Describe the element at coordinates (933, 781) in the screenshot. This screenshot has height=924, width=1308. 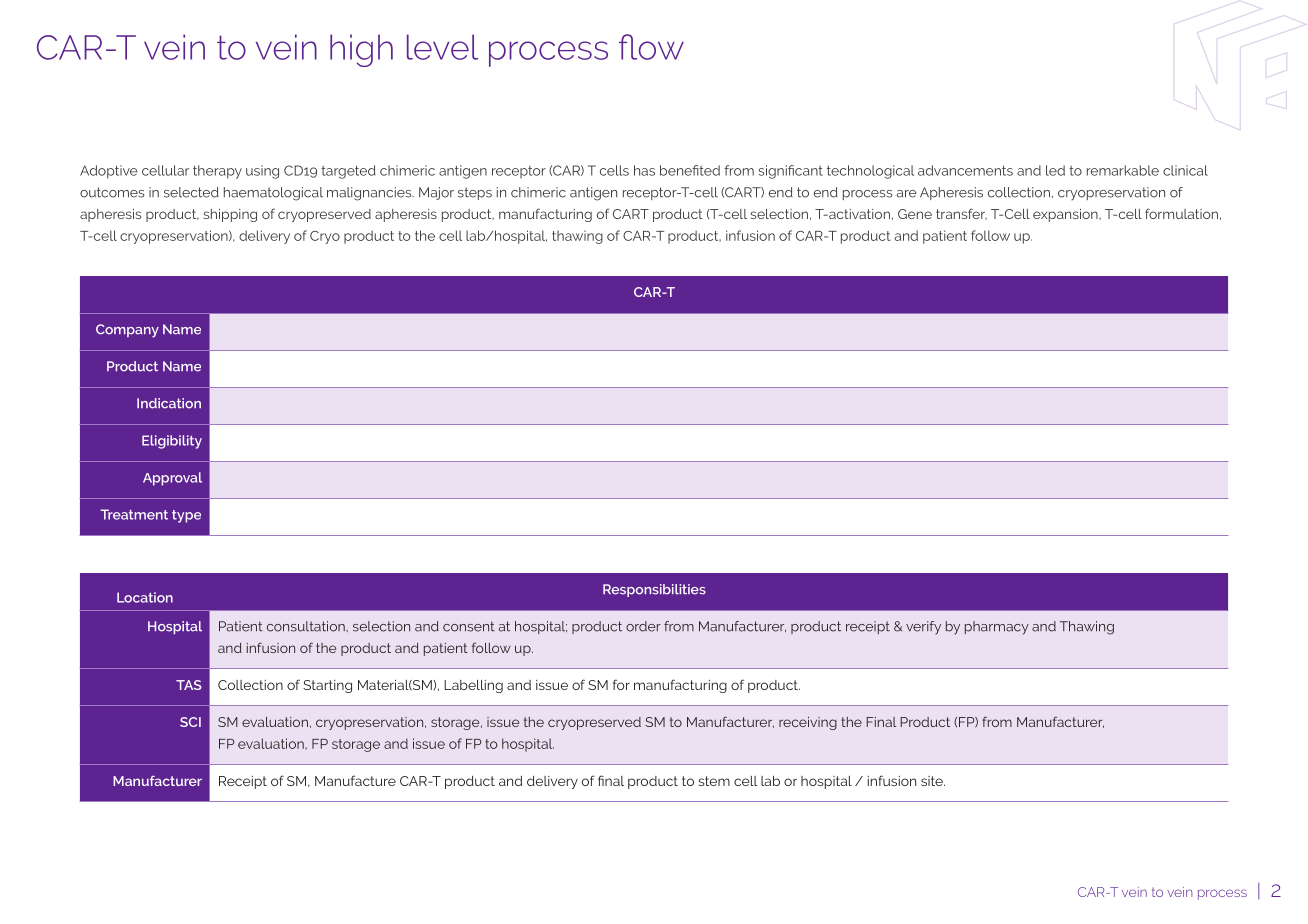
I see `site` at that location.
